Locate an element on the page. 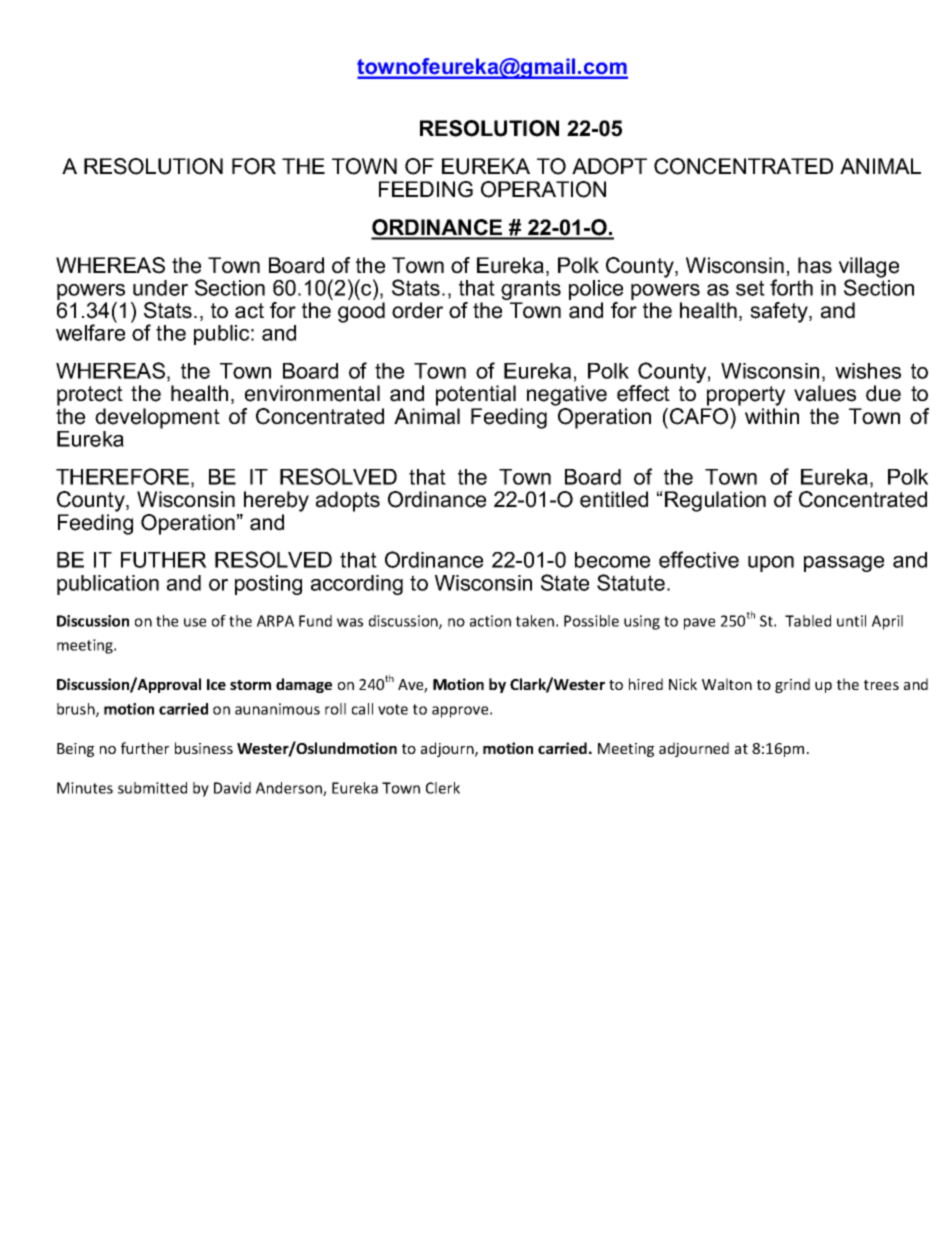  development is located at coordinates (157, 418).
